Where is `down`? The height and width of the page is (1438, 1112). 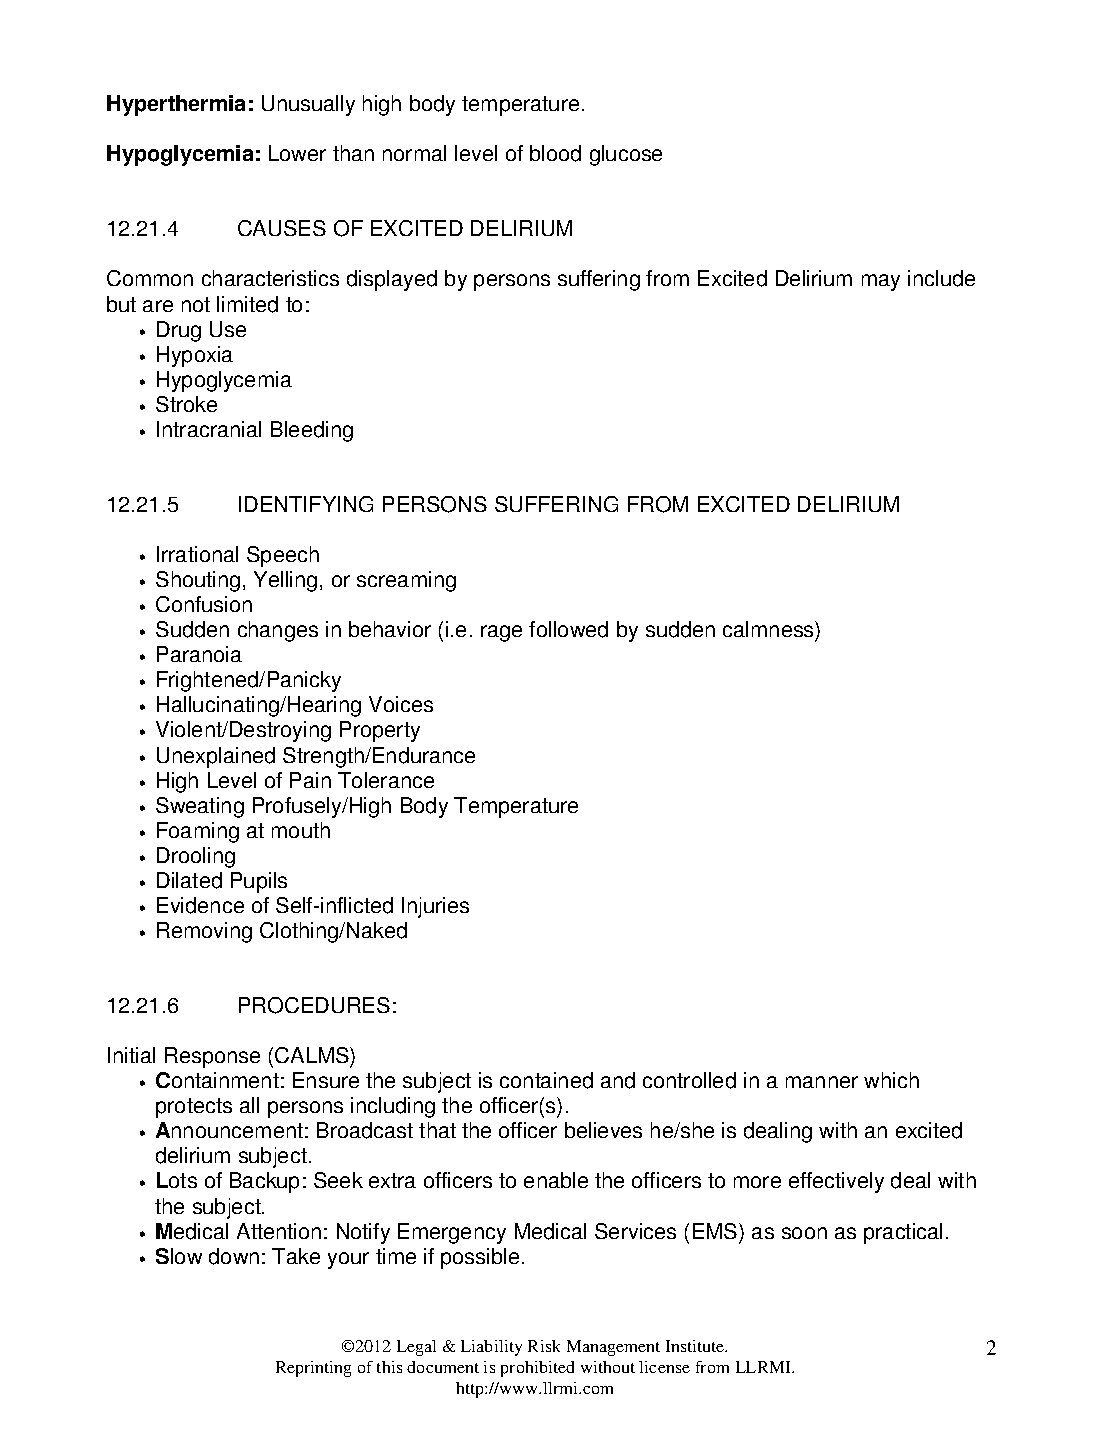
down is located at coordinates (234, 1256).
